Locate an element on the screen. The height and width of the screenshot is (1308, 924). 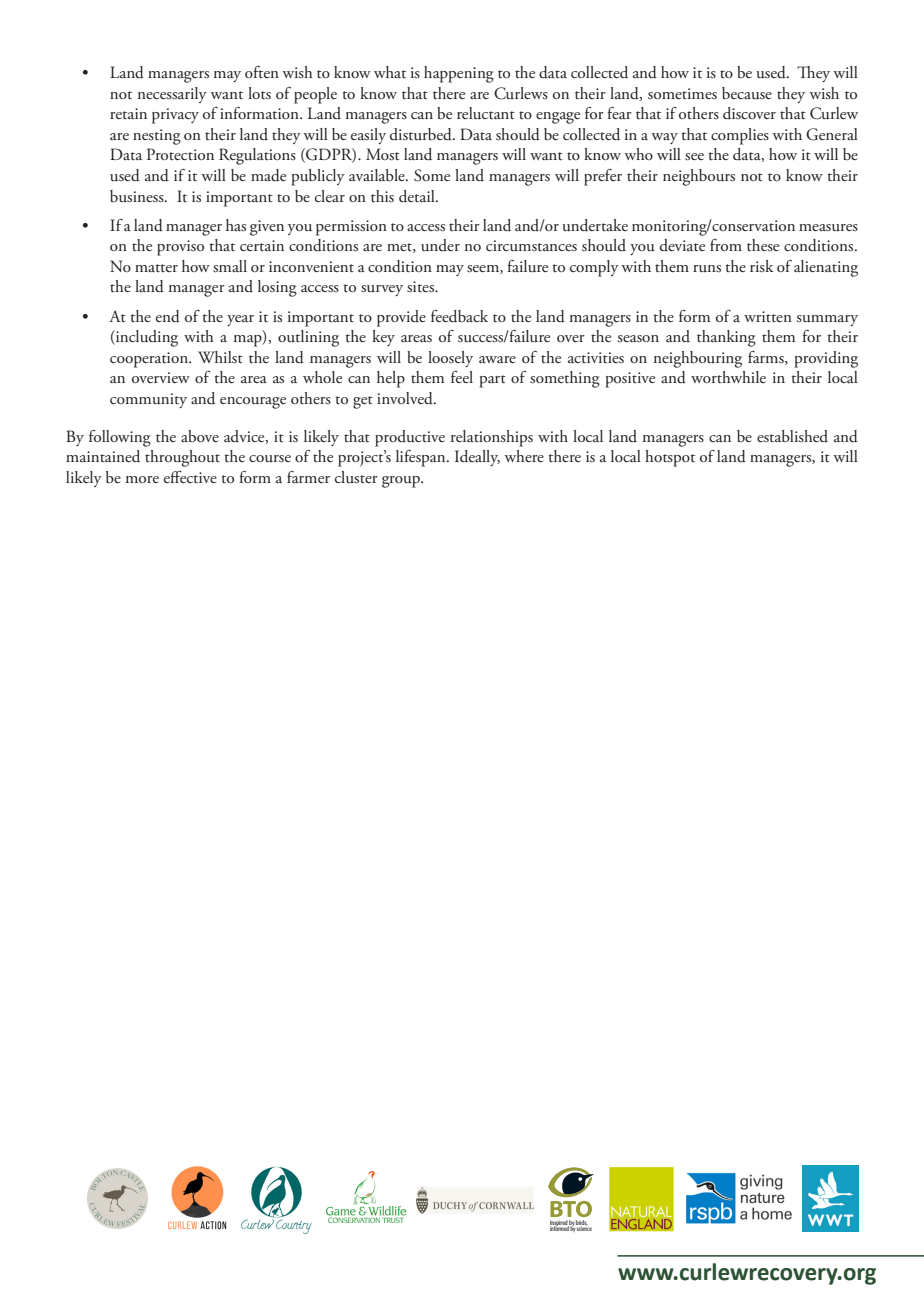
necessarily is located at coordinates (172, 95).
